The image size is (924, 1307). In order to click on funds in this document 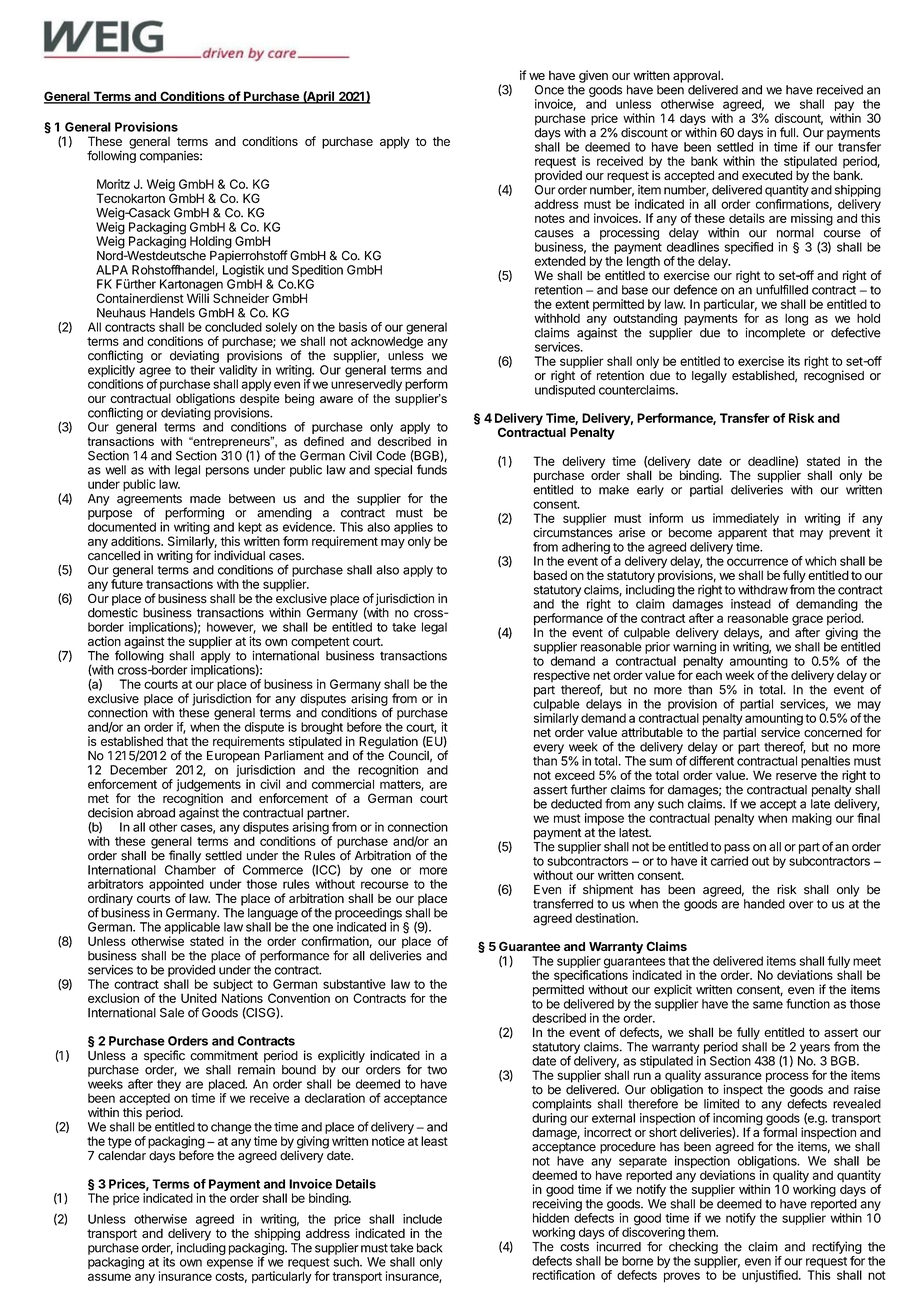, I will do `click(432, 469)`.
